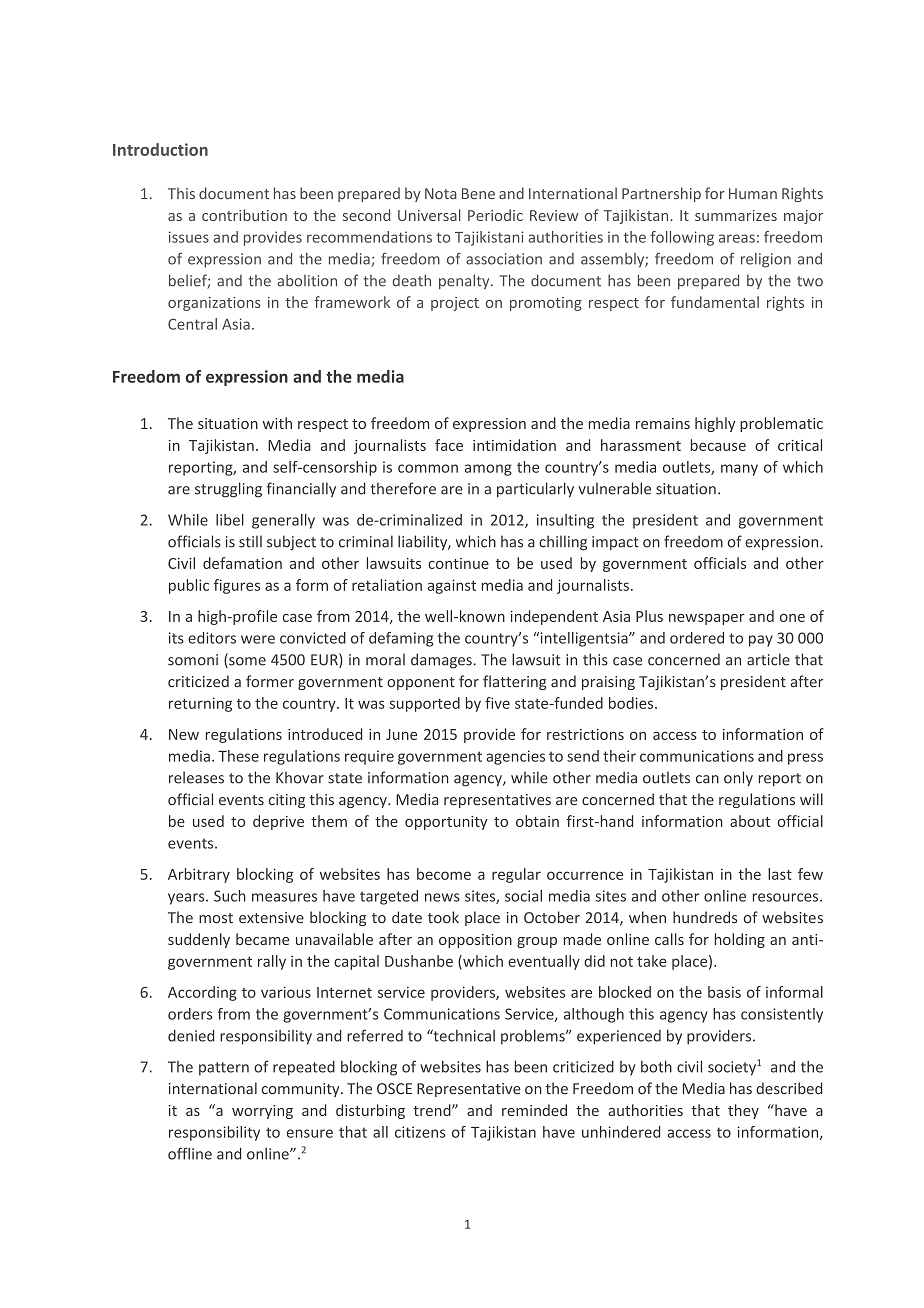 This screenshot has height=1308, width=924. I want to click on project, so click(455, 304).
